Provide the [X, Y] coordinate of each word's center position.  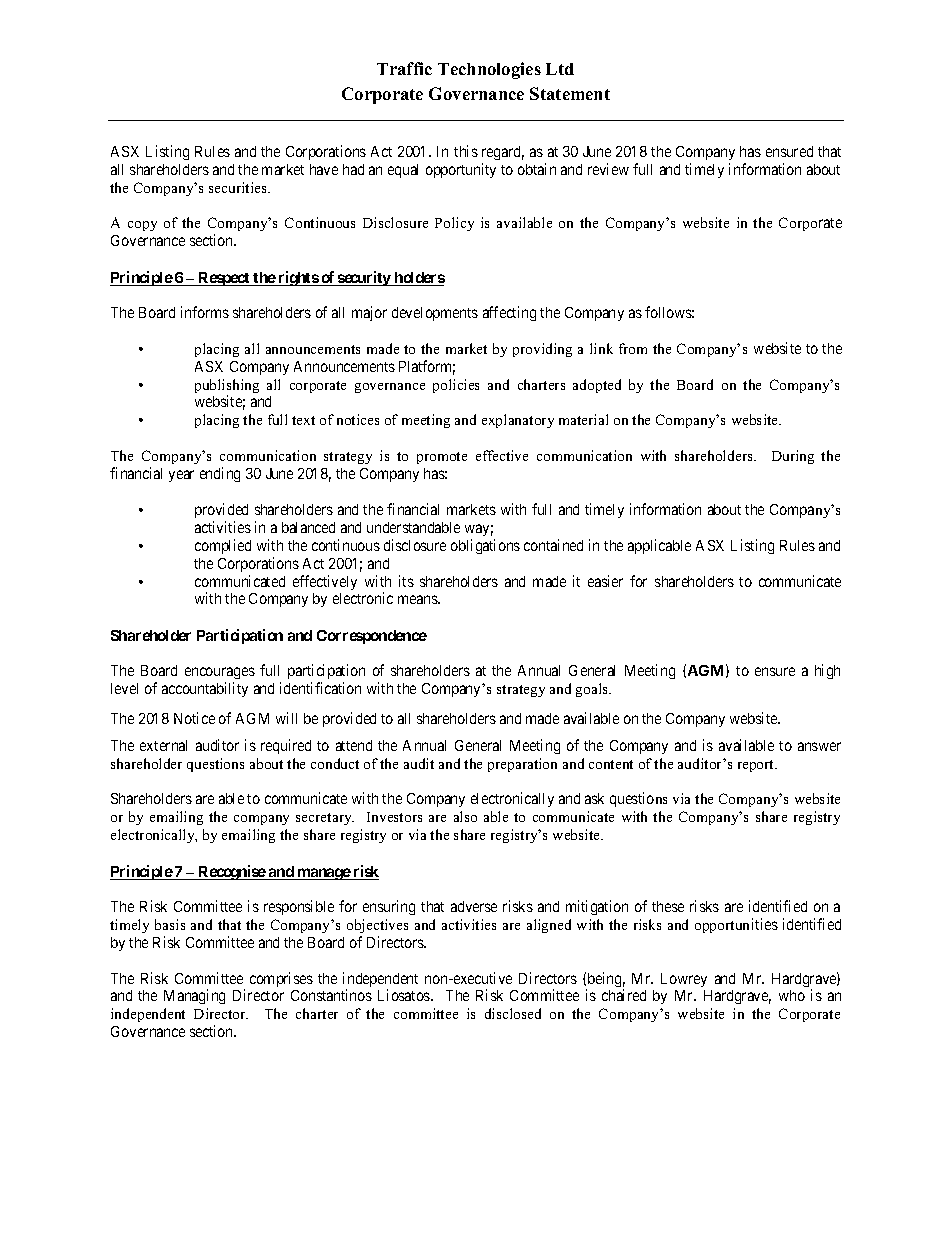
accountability [205, 689]
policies [456, 386]
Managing [194, 996]
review [608, 169]
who [792, 995]
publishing [227, 387]
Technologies [489, 70]
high [827, 671]
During [793, 457]
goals [593, 690]
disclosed [513, 1013]
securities [239, 187]
